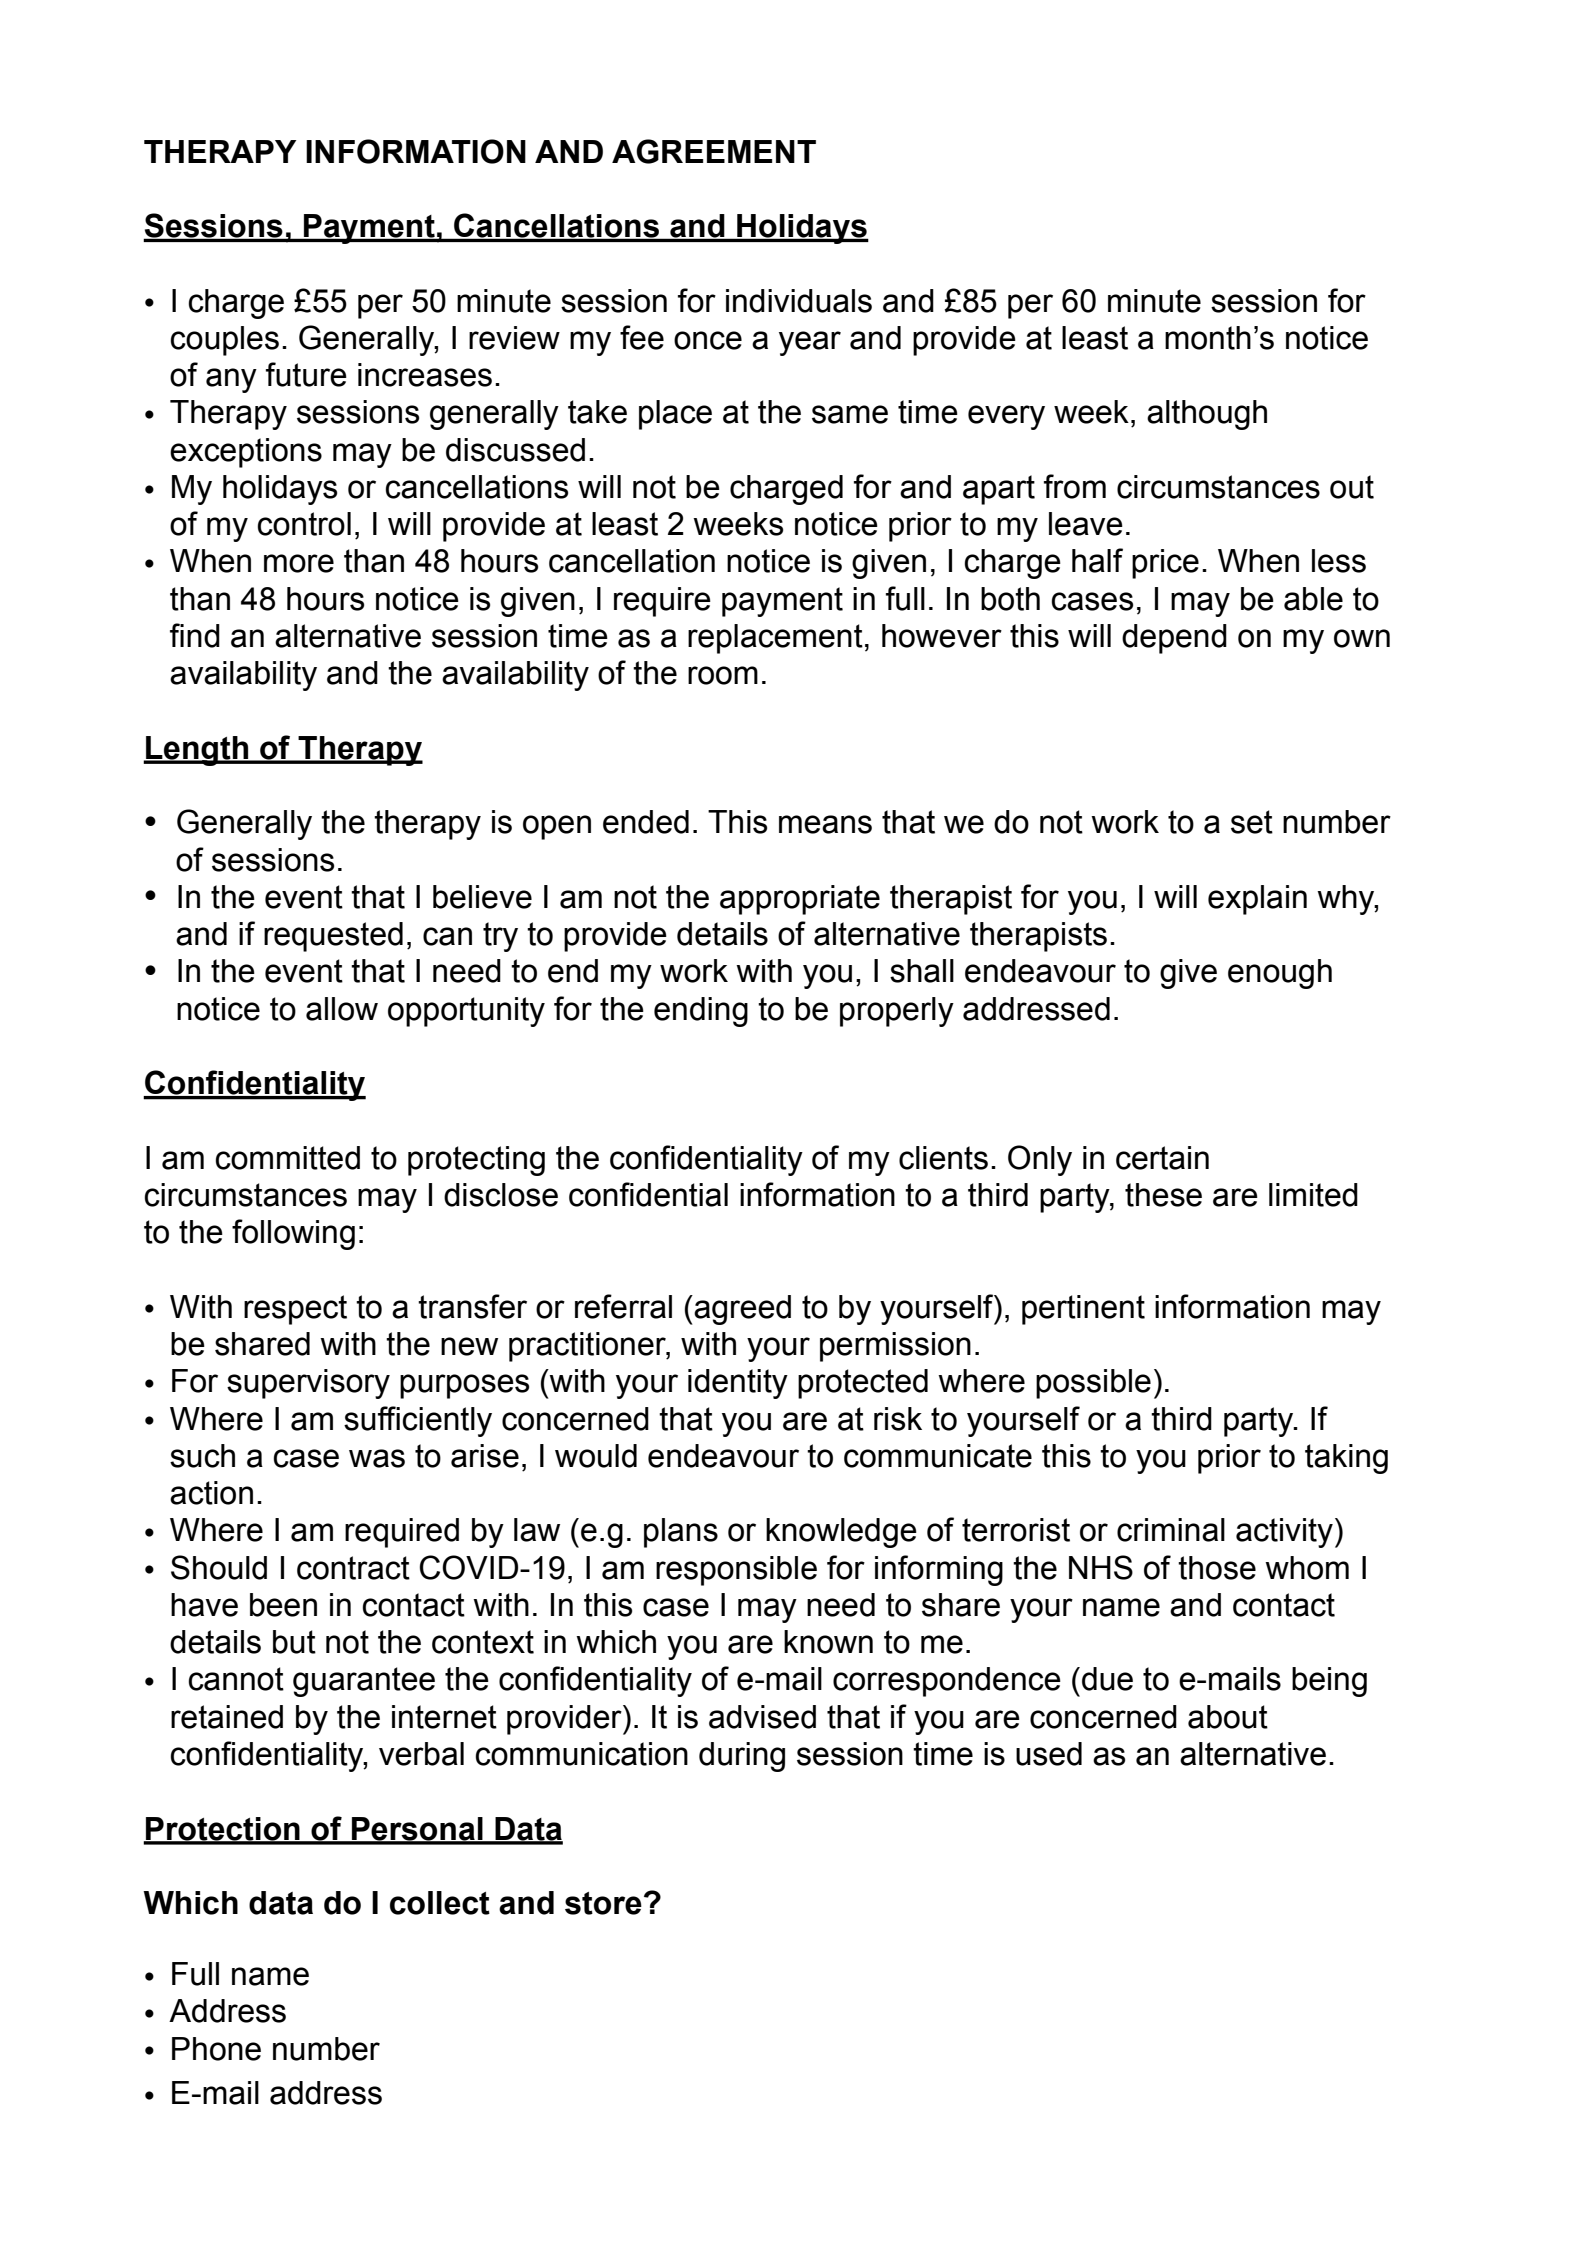 The height and width of the page is (2241, 1585). Describe the element at coordinates (1217, 1568) in the page. I see `those` at that location.
